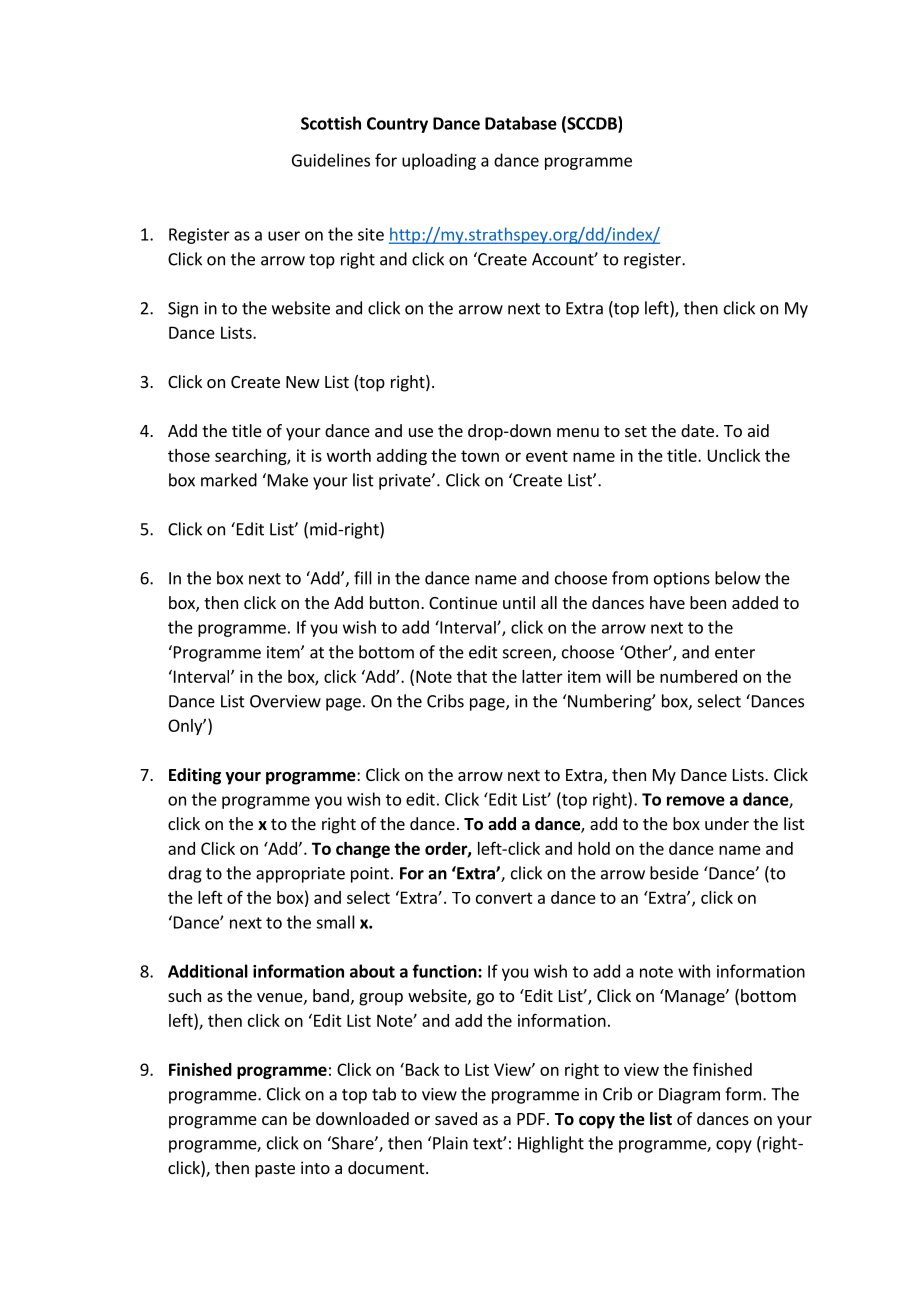 The height and width of the image is (1308, 924). I want to click on Database, so click(521, 123).
